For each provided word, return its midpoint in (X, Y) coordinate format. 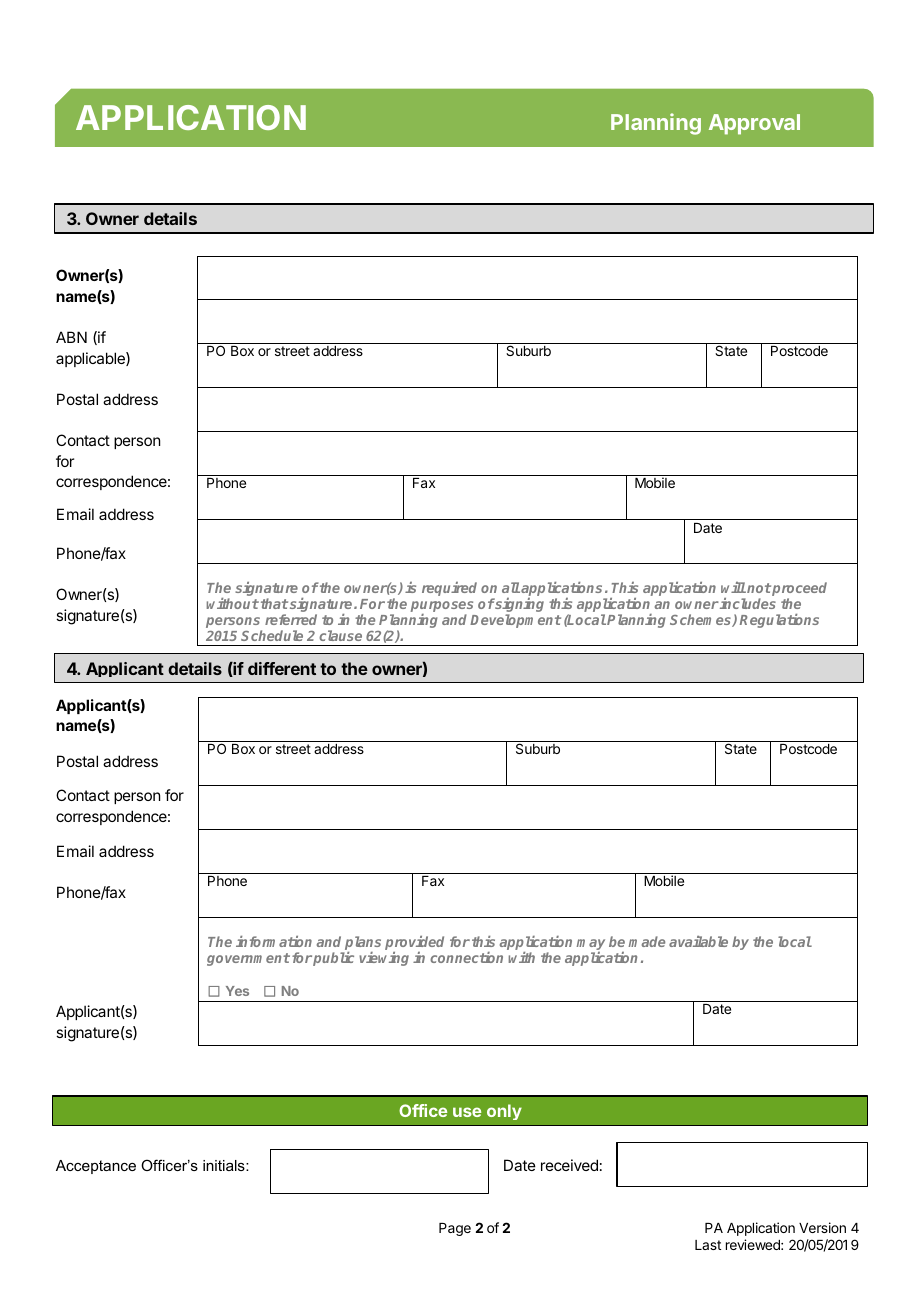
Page (455, 1229)
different (282, 668)
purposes (442, 606)
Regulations (779, 621)
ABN (71, 337)
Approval (754, 124)
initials (225, 1165)
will (733, 587)
